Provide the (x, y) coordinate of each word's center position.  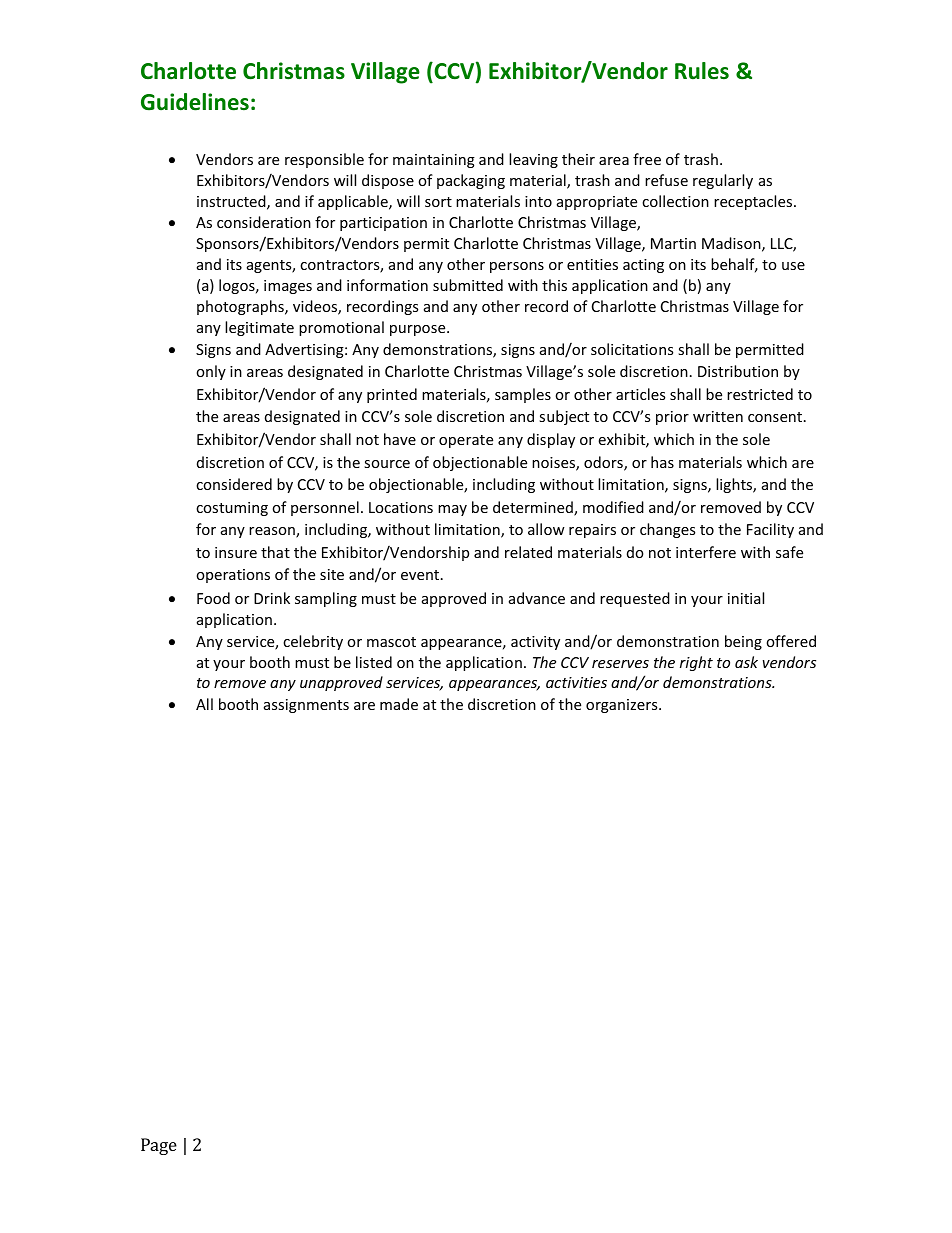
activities (576, 682)
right (696, 663)
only (211, 372)
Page (159, 1146)
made (399, 704)
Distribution (738, 371)
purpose (419, 330)
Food (213, 598)
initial (746, 598)
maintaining (434, 161)
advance (537, 598)
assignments (306, 706)
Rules (702, 71)
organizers (623, 706)
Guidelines (195, 102)
